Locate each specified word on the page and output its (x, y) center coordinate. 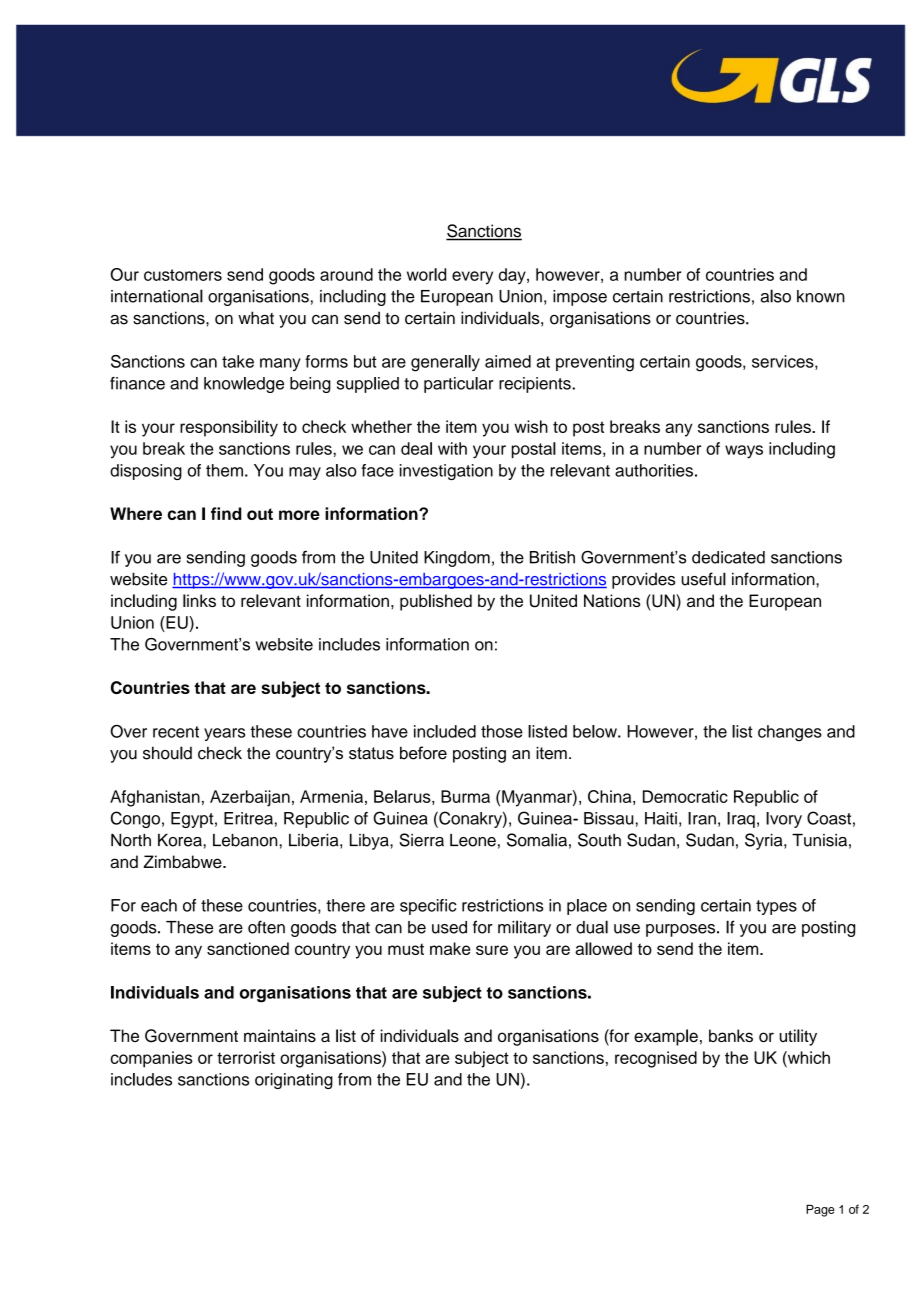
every (472, 278)
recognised (656, 1059)
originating (294, 1081)
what (256, 318)
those (502, 731)
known (821, 296)
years (224, 734)
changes (790, 733)
